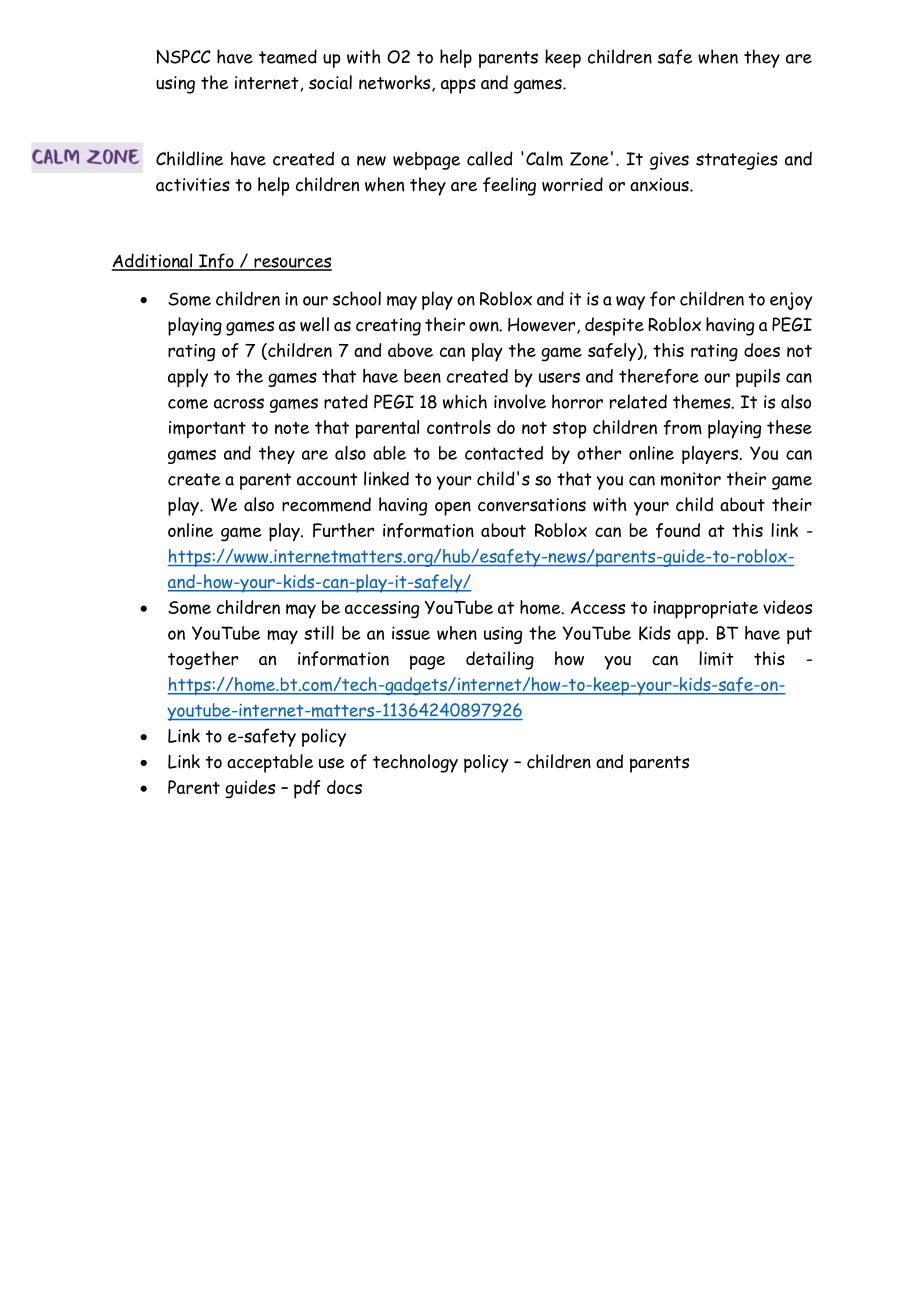 The height and width of the page is (1308, 924). What do you see at coordinates (307, 789) in the page?
I see `pdf` at bounding box center [307, 789].
